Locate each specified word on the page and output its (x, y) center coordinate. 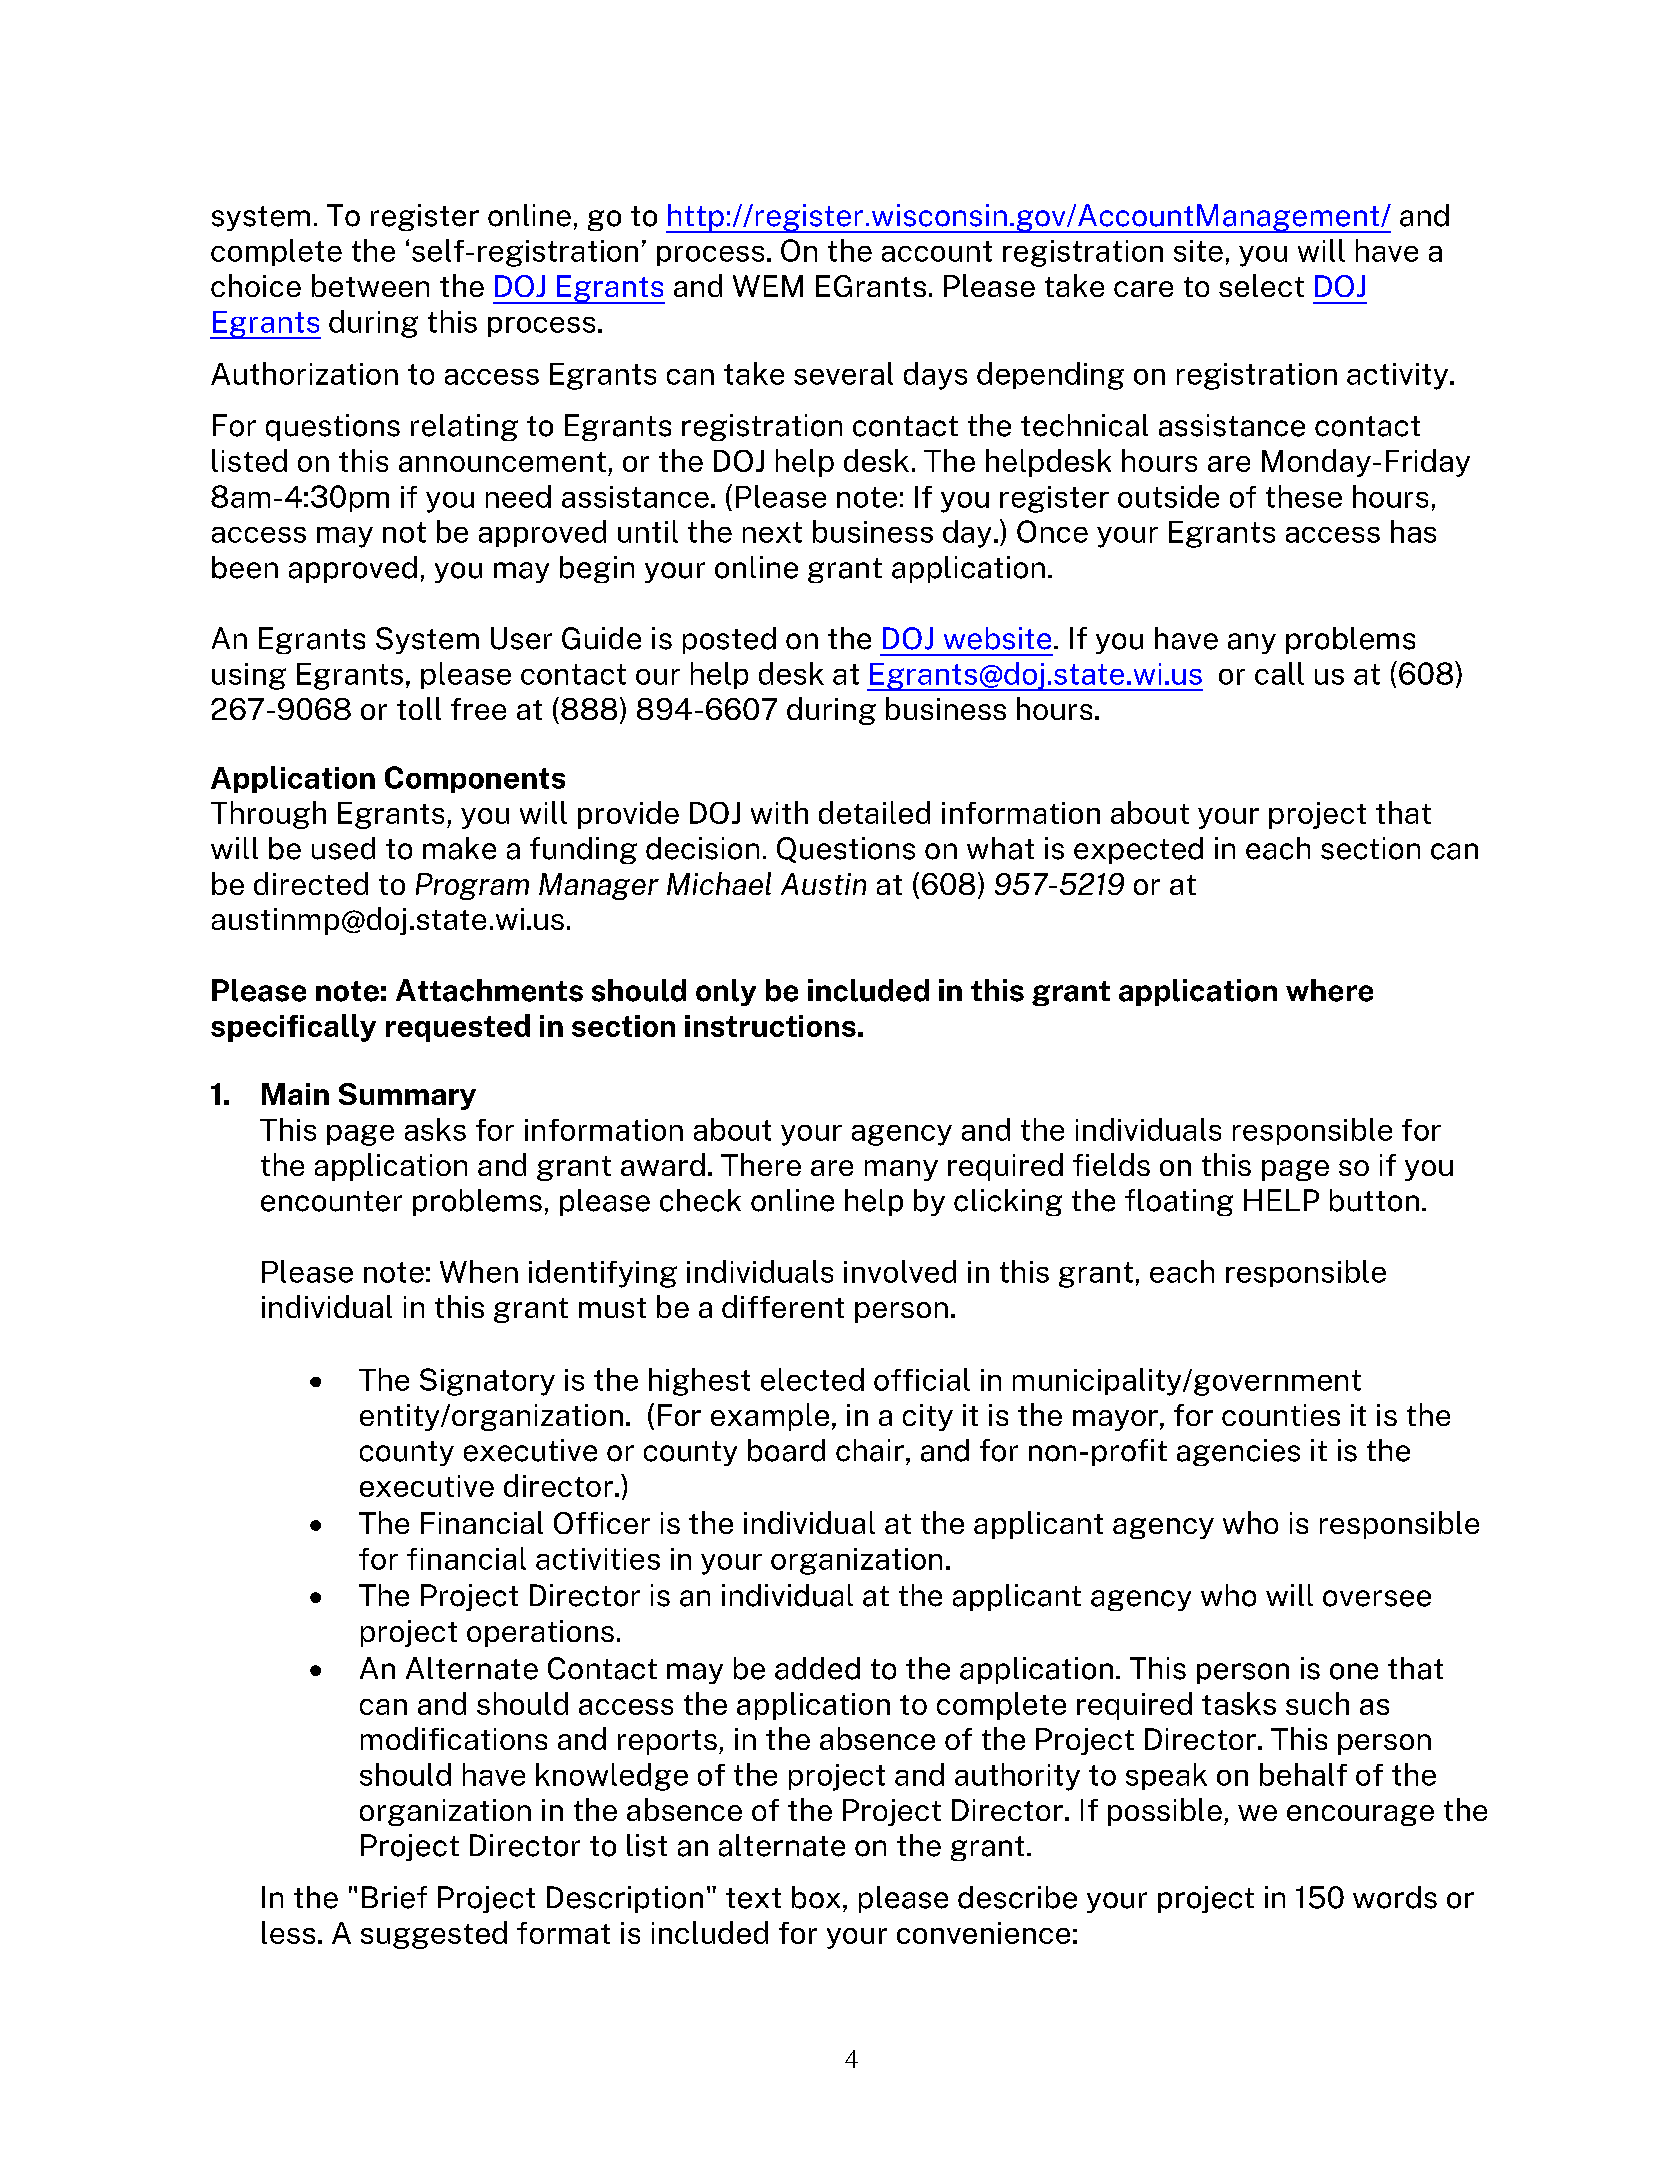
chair (870, 1450)
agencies (1238, 1452)
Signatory (487, 1382)
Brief (394, 1897)
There (761, 1164)
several (843, 373)
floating (1179, 1202)
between (370, 285)
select (1261, 285)
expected (1138, 850)
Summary (407, 1096)
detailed (874, 812)
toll (419, 708)
